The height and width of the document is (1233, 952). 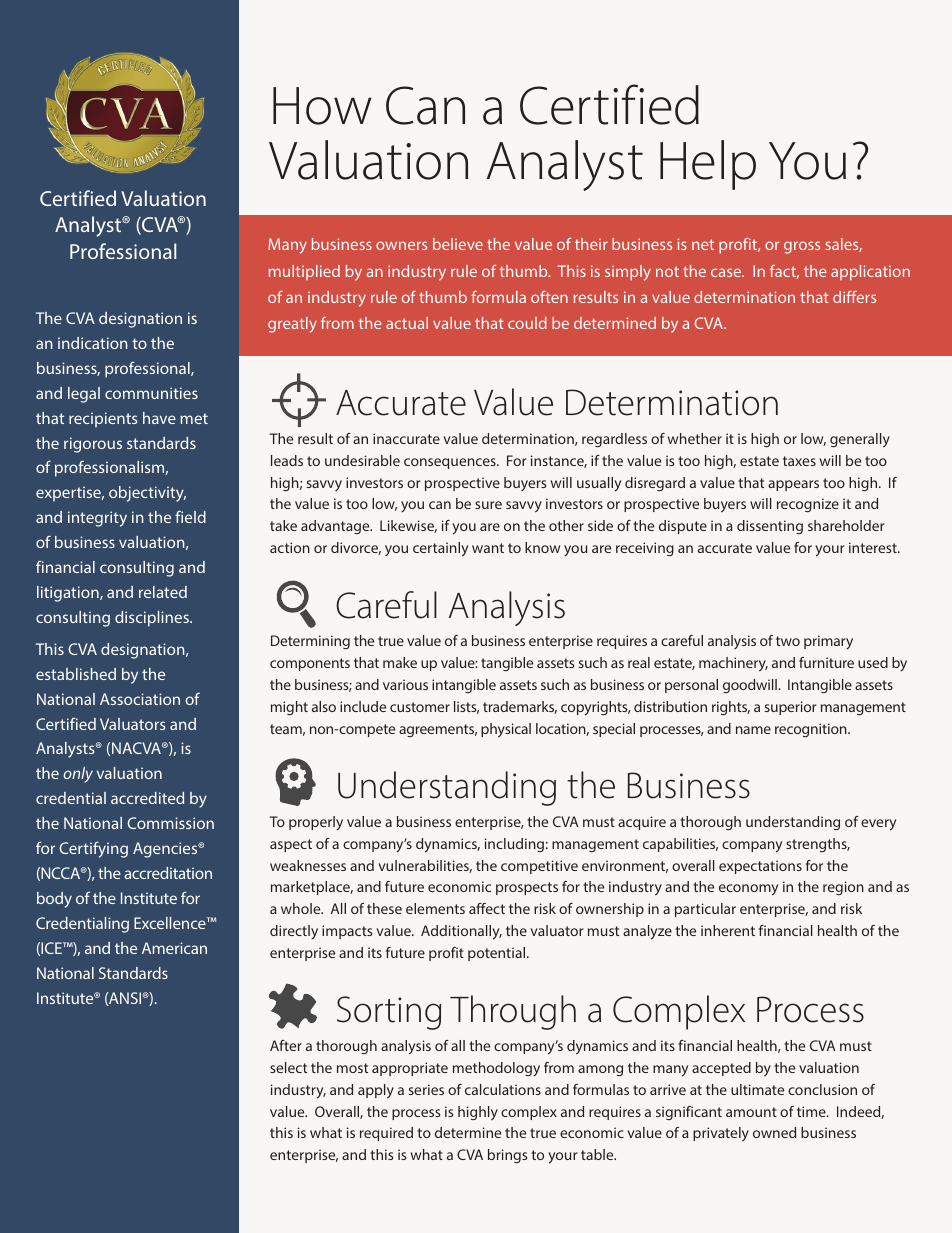 I want to click on name, so click(x=753, y=730).
